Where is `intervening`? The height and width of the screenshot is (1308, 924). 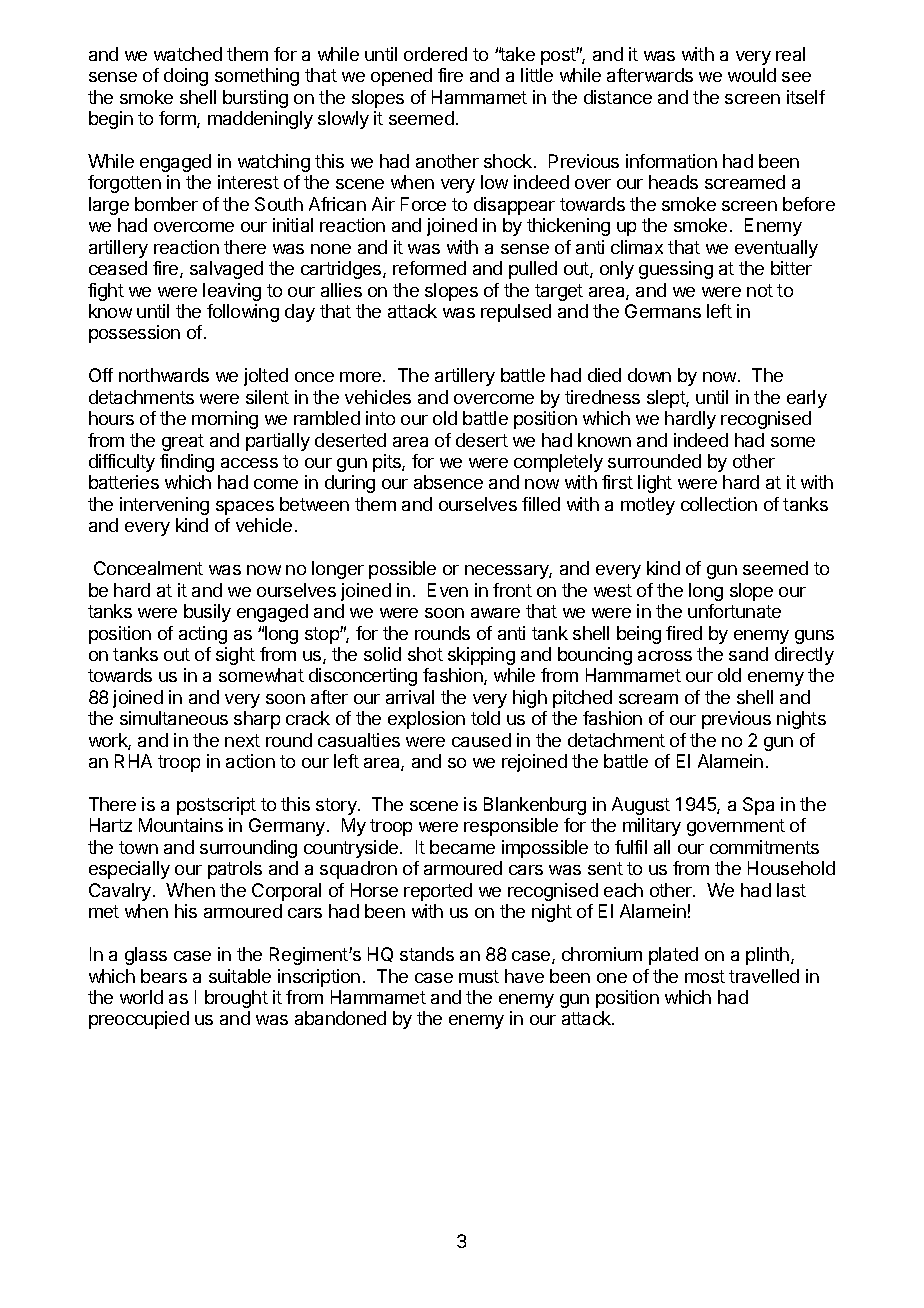 intervening is located at coordinates (164, 506).
